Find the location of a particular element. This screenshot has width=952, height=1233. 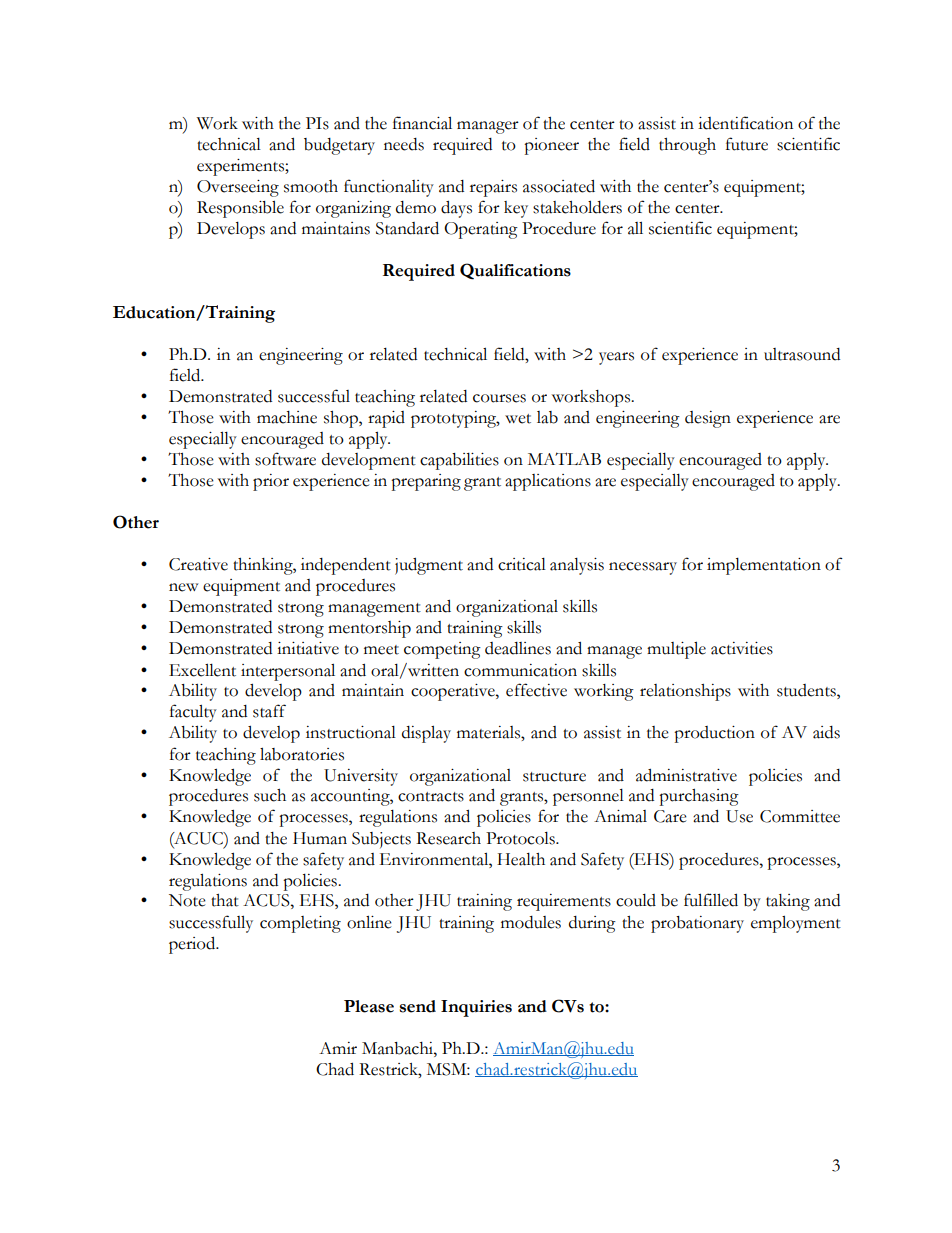

critical is located at coordinates (522, 564).
